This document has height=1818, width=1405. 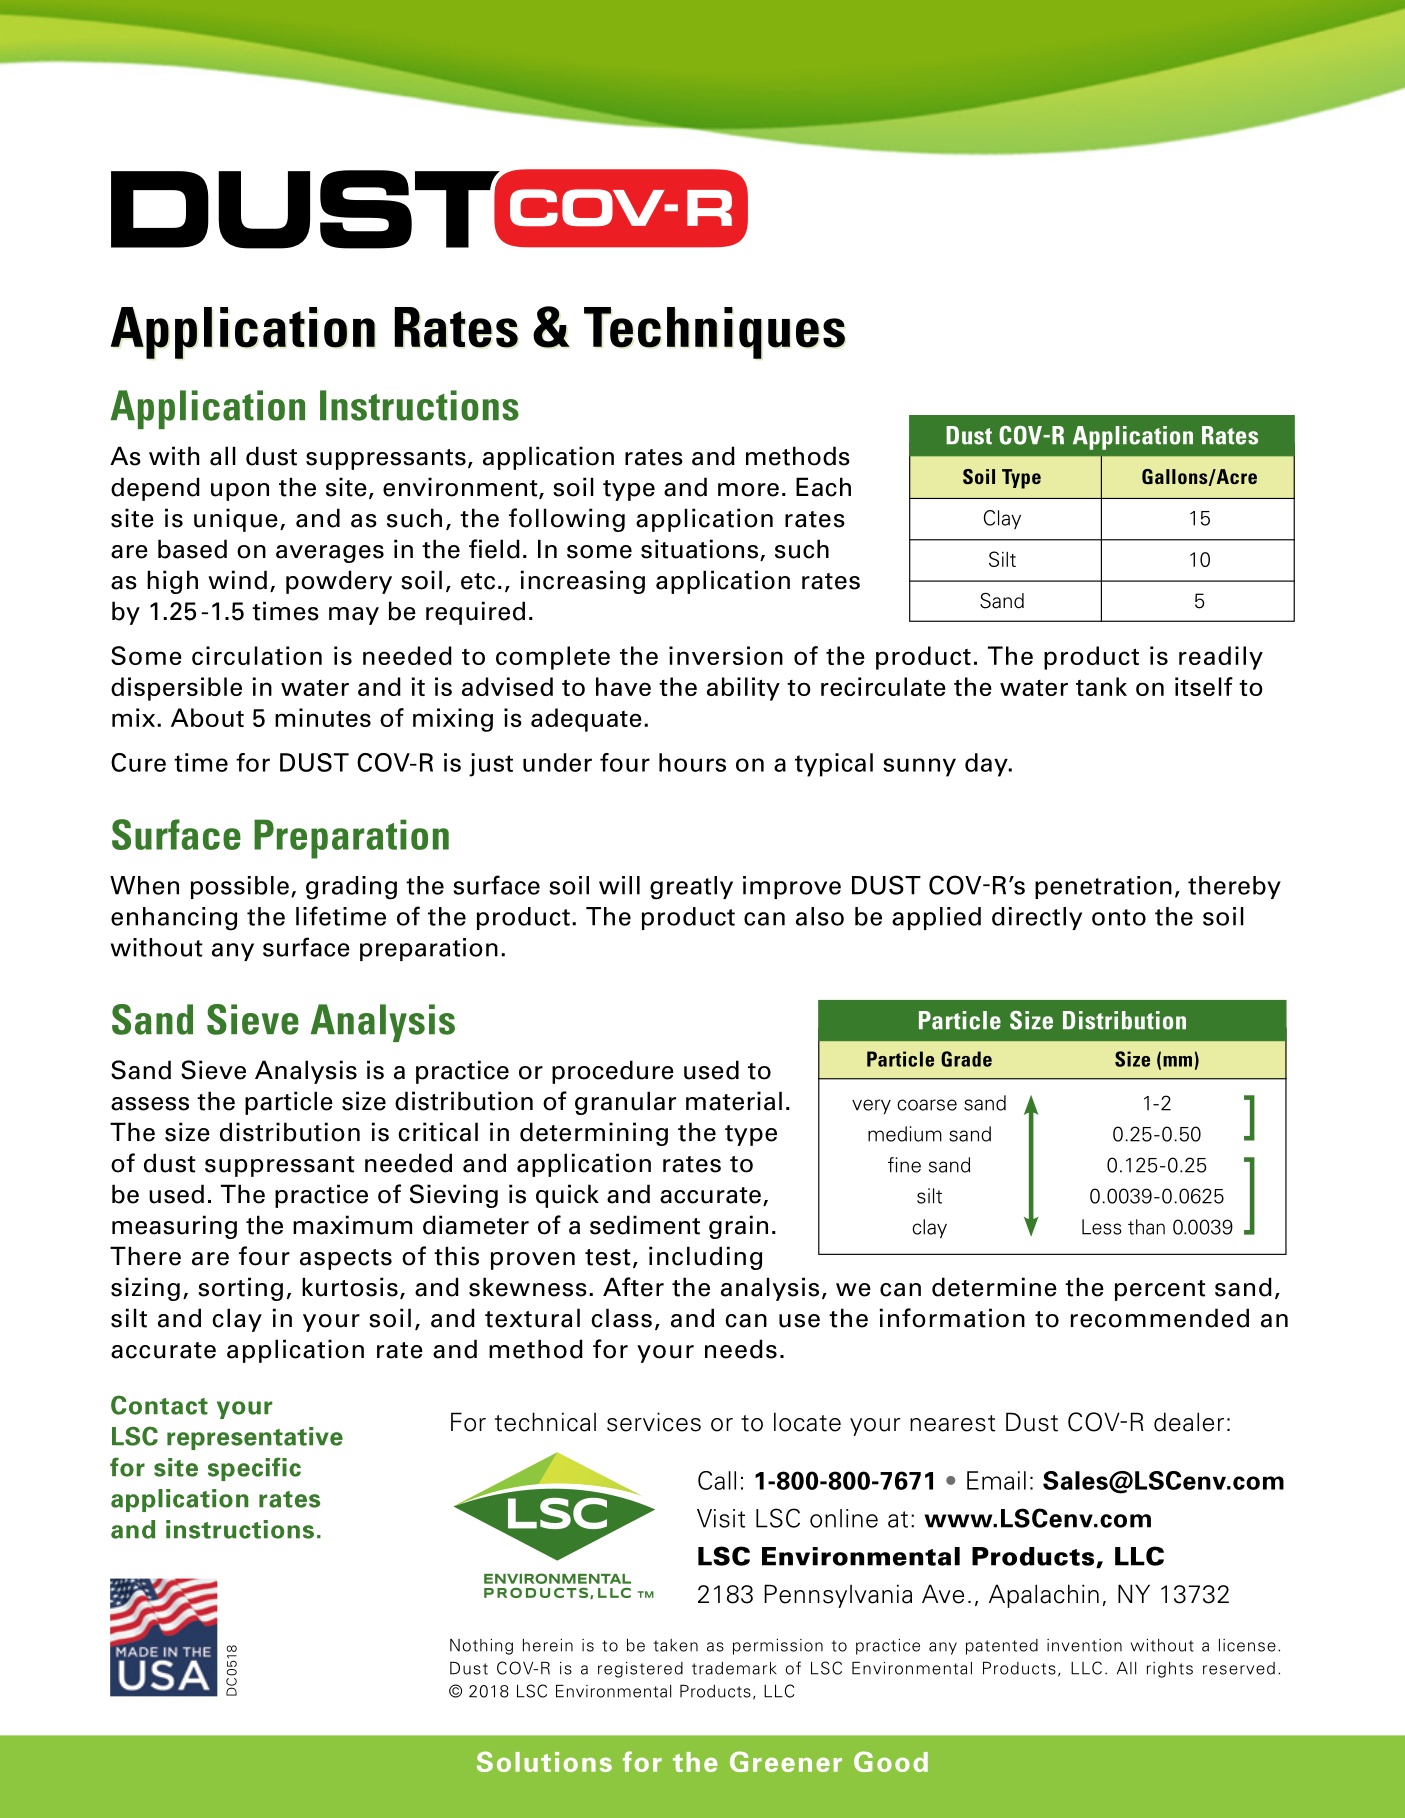 What do you see at coordinates (236, 520) in the document?
I see `unique` at bounding box center [236, 520].
